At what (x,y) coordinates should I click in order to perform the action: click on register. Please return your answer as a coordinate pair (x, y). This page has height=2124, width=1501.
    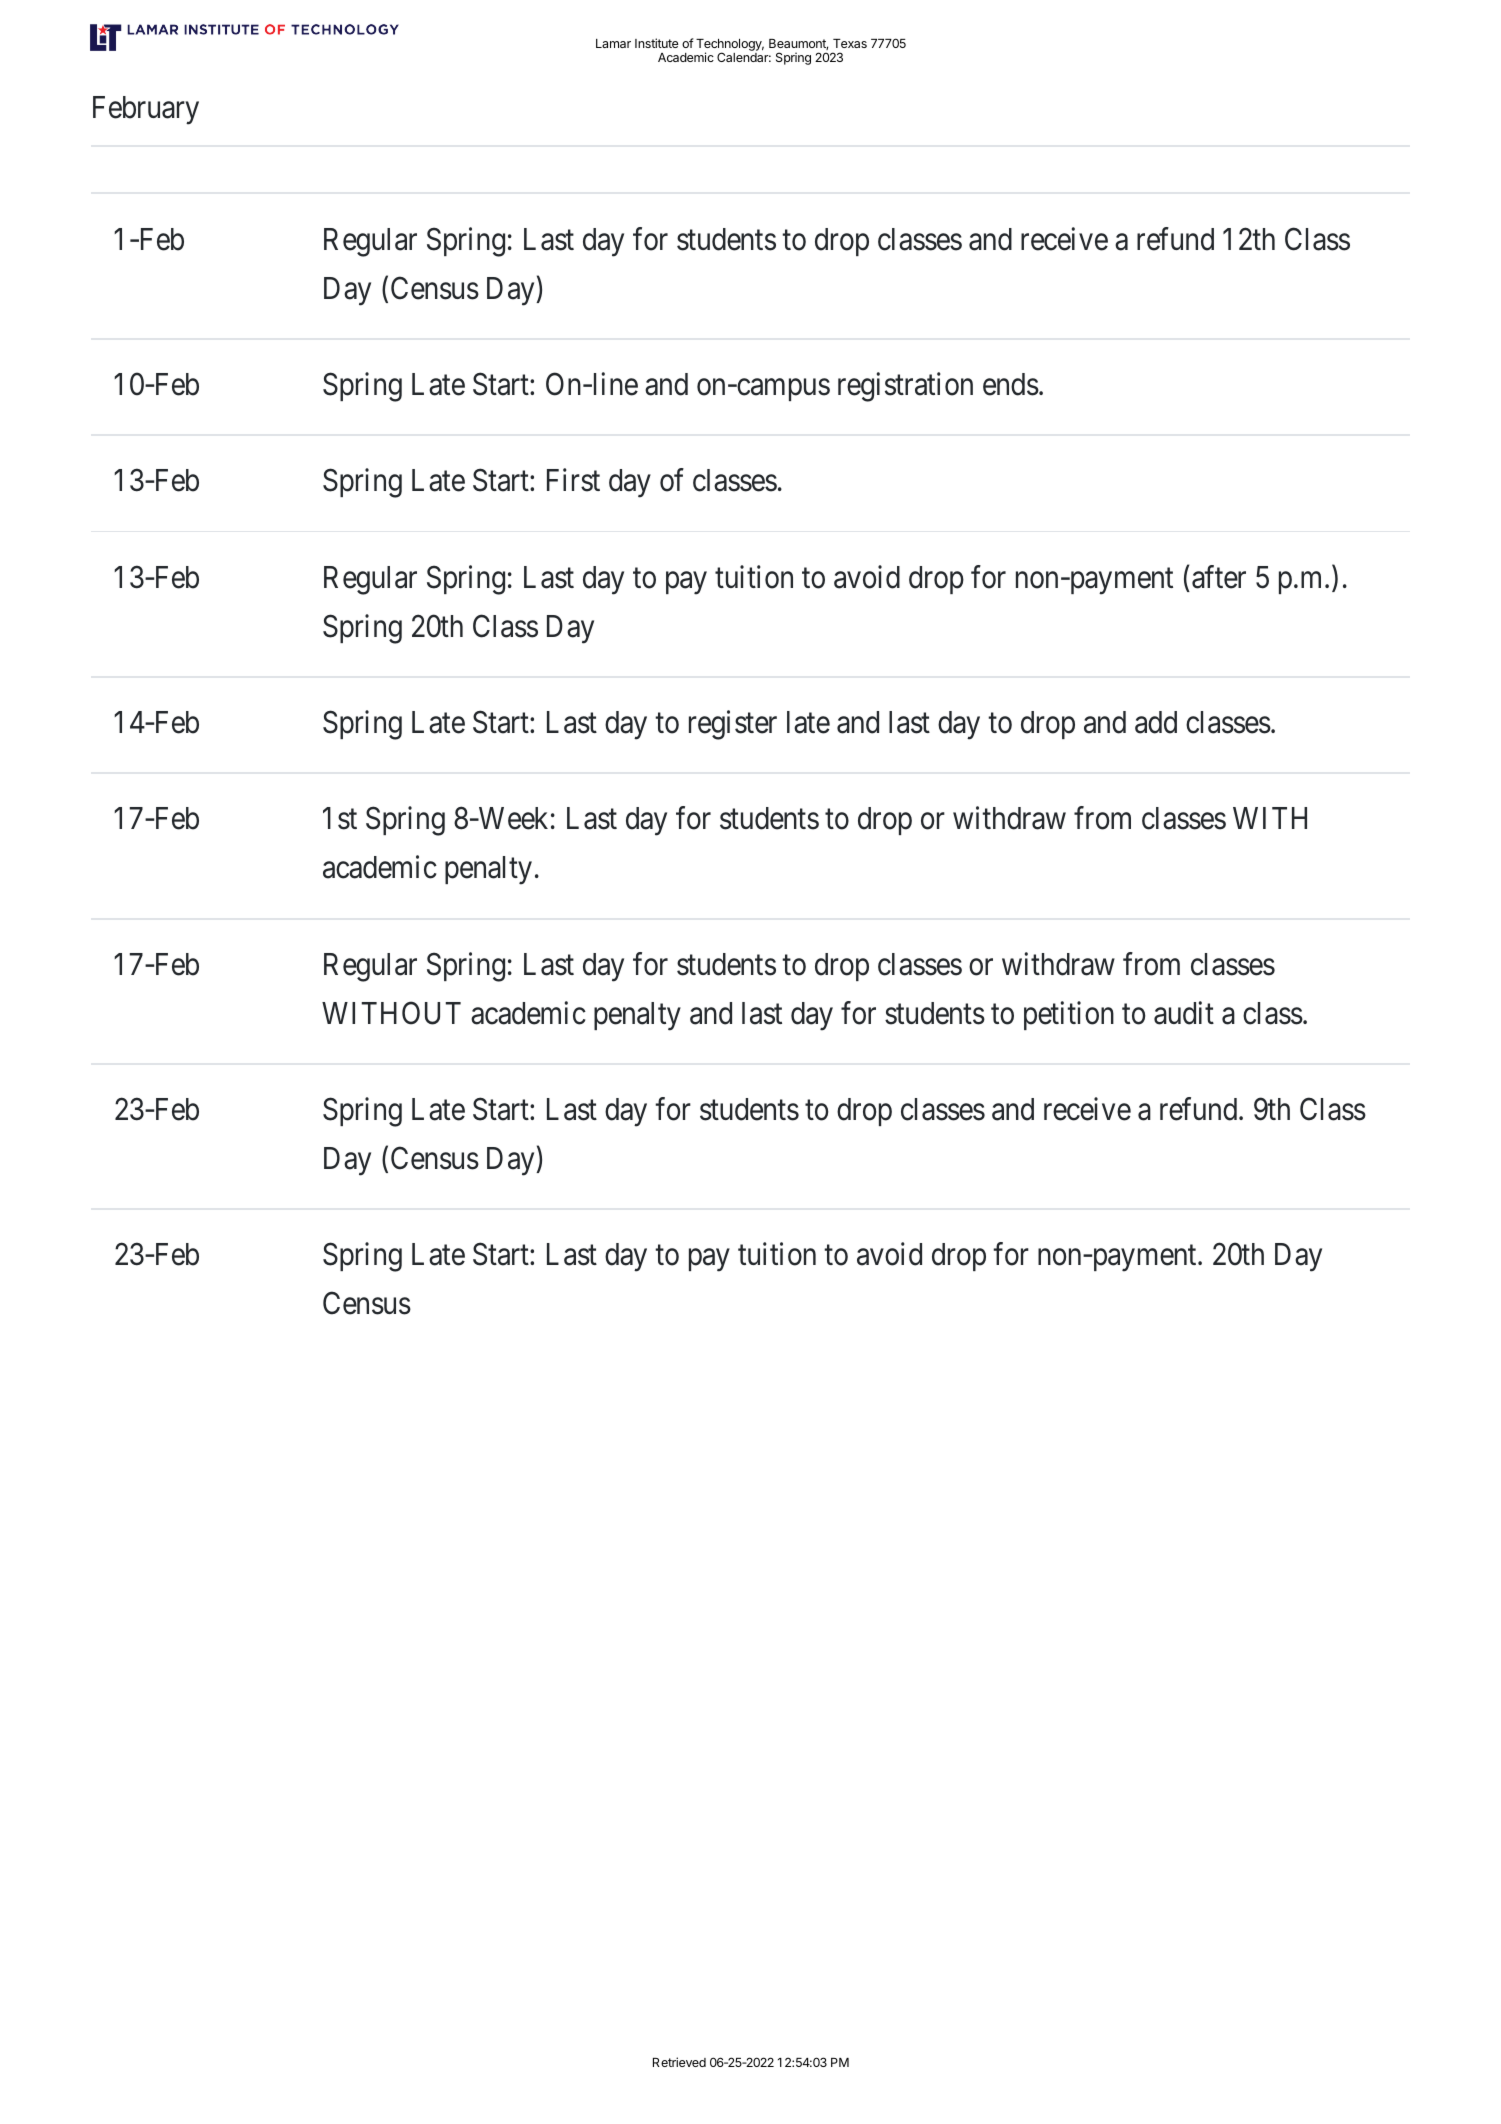
    Looking at the image, I should click on (733, 725).
